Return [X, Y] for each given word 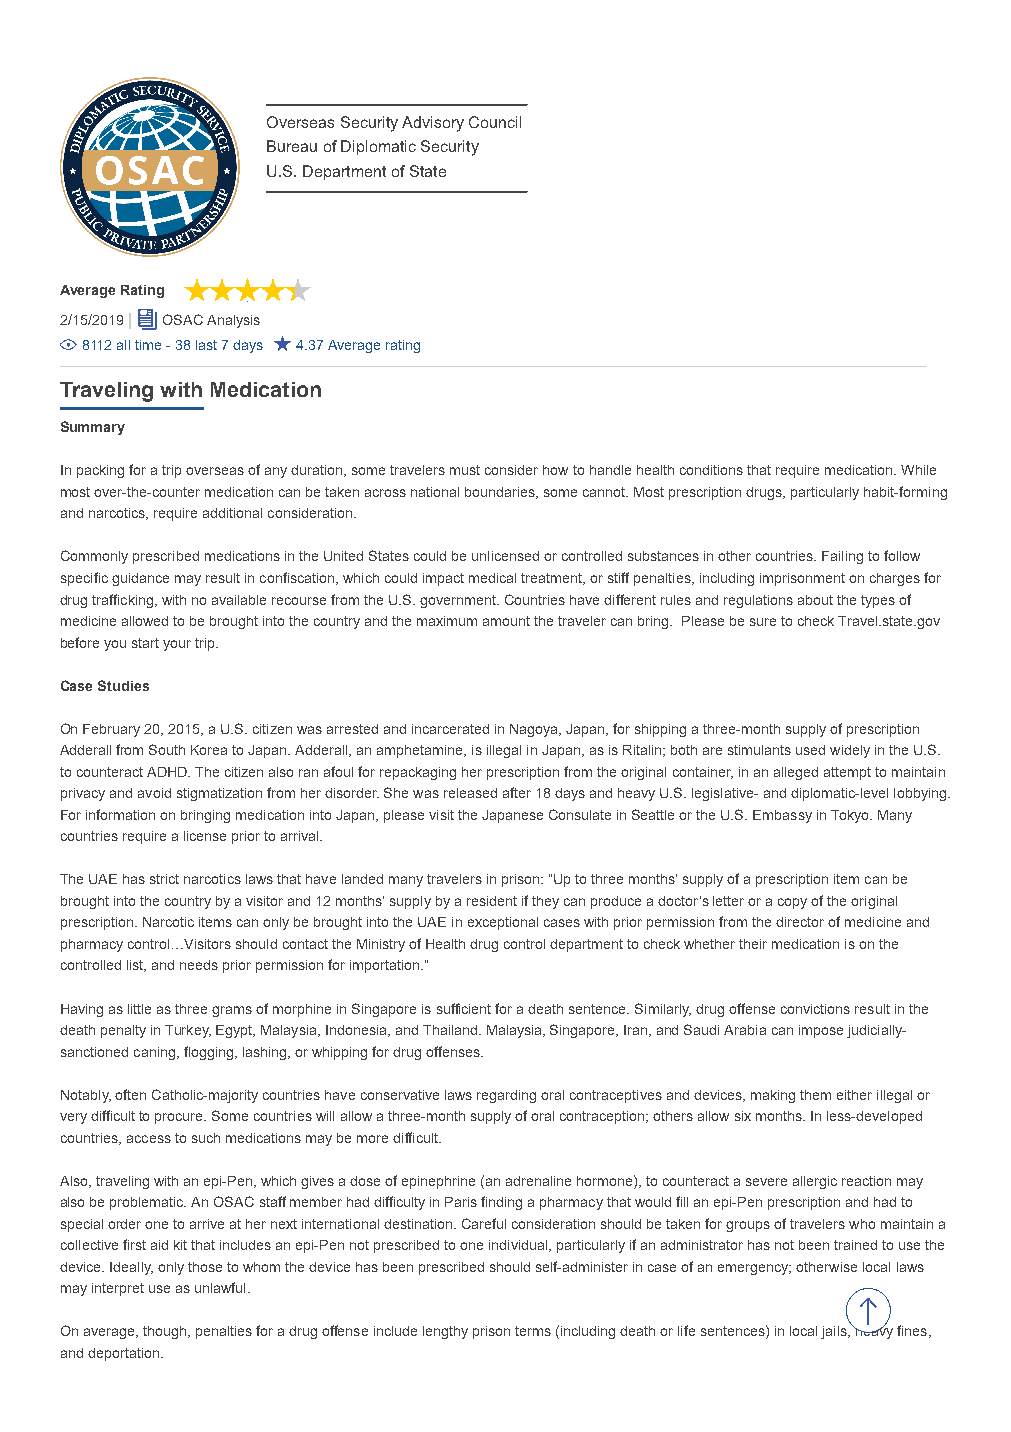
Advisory [433, 124]
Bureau [292, 146]
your [177, 645]
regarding [506, 1096]
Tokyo [851, 816]
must [465, 470]
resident [492, 901]
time [148, 345]
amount [506, 621]
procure [180, 1118]
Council [495, 122]
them [815, 1095]
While [918, 470]
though [164, 1332]
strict [164, 879]
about [815, 600]
